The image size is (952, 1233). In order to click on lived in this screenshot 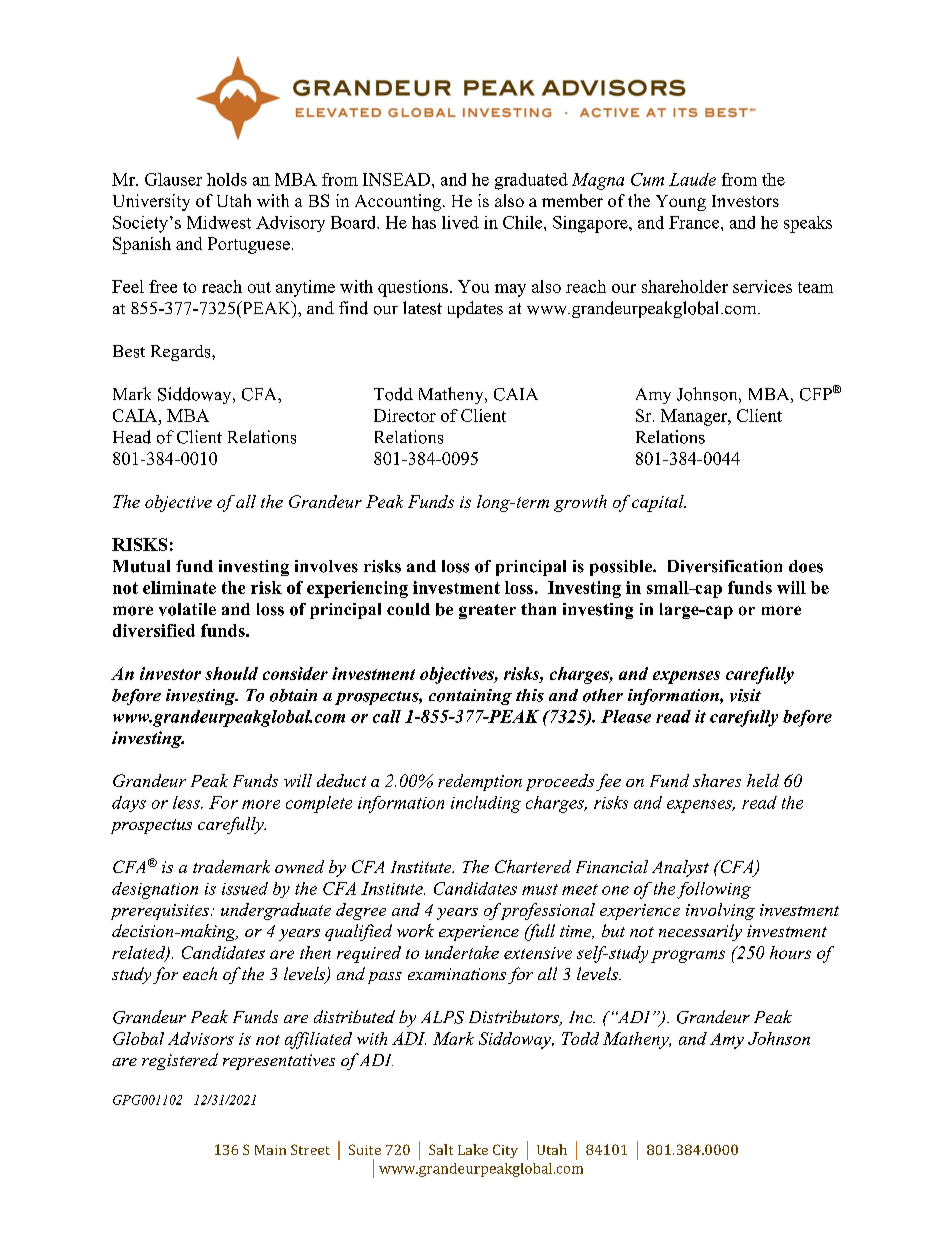, I will do `click(460, 222)`.
